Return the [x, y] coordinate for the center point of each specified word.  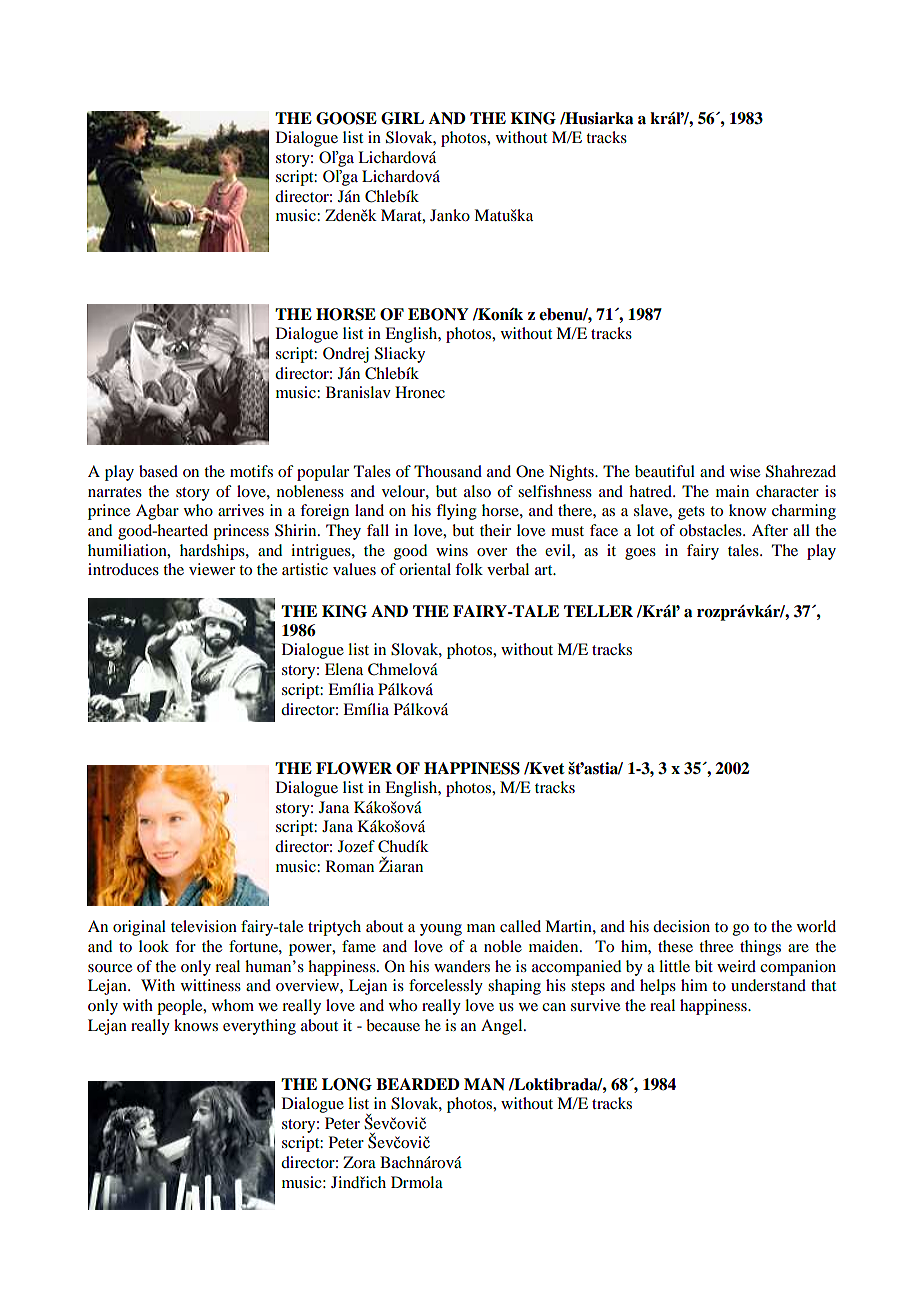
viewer [212, 569]
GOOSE [346, 118]
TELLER [598, 611]
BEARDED [418, 1084]
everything [259, 1027]
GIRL [402, 118]
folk [469, 569]
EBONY [438, 314]
